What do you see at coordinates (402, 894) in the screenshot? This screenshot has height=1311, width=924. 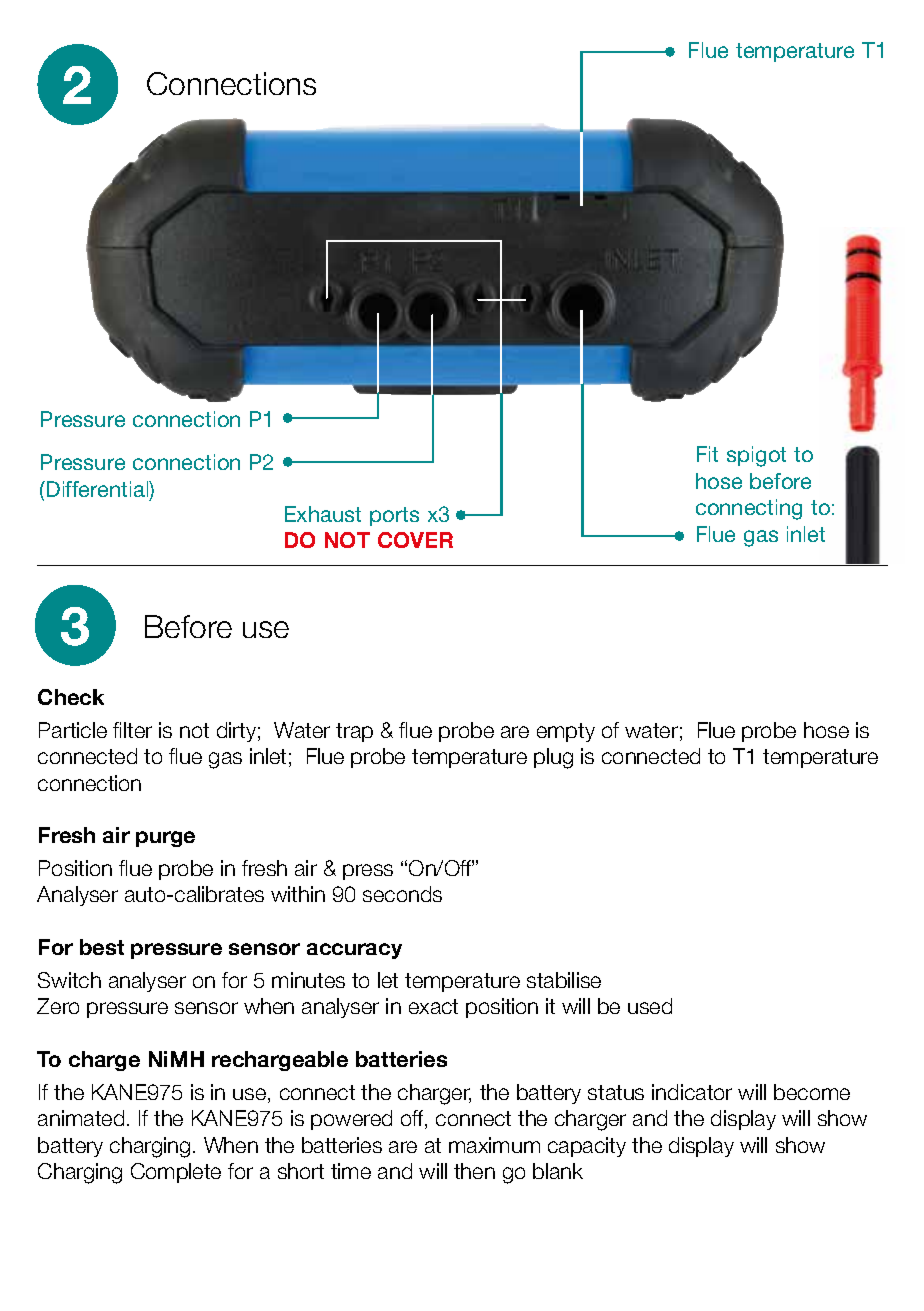 I see `seconds` at bounding box center [402, 894].
